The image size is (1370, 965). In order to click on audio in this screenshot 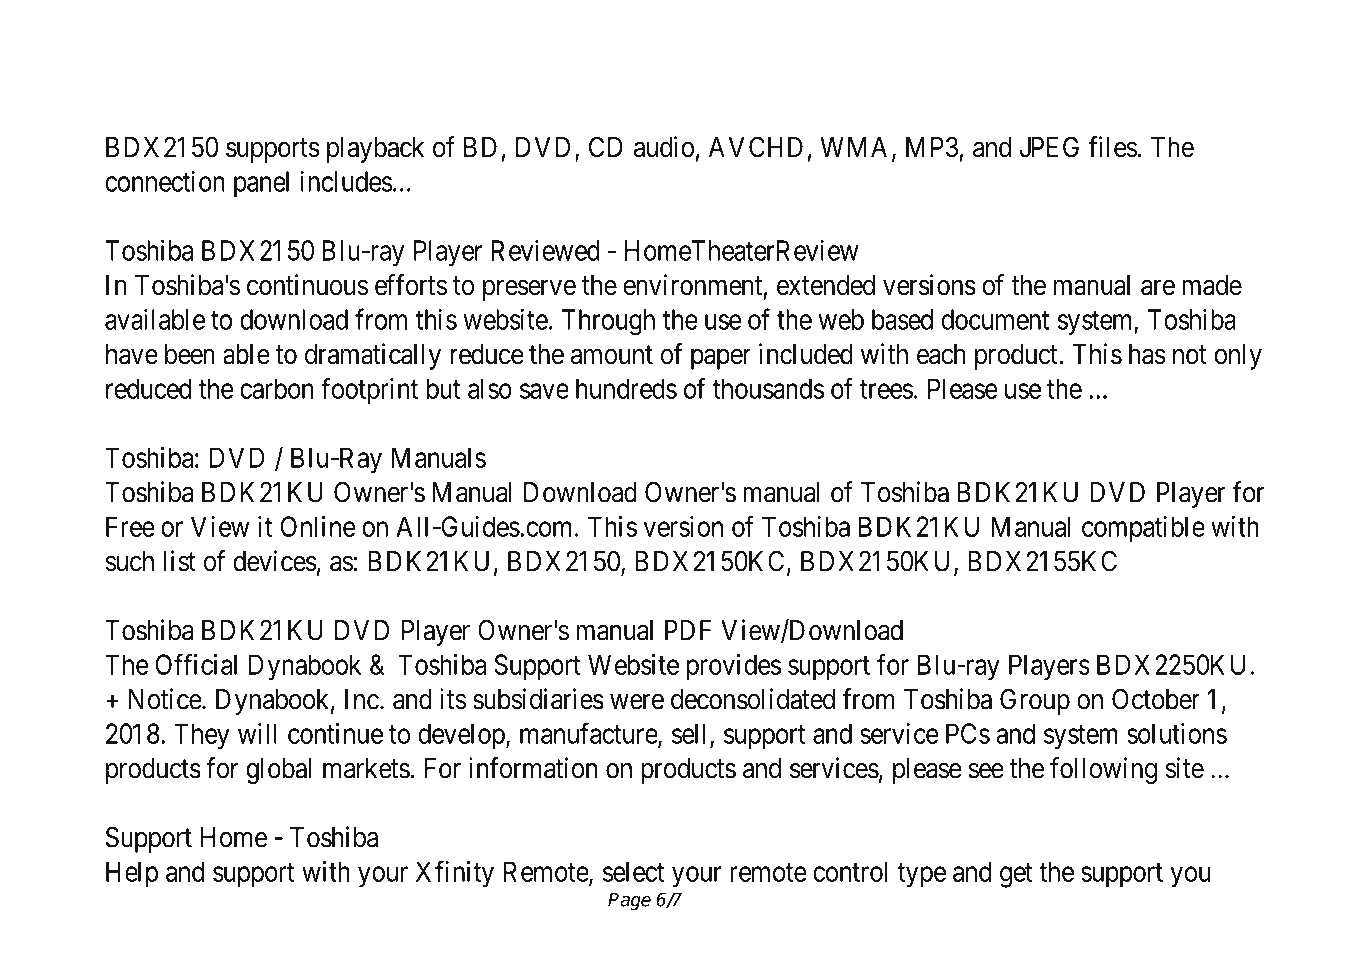, I will do `click(664, 147)`.
